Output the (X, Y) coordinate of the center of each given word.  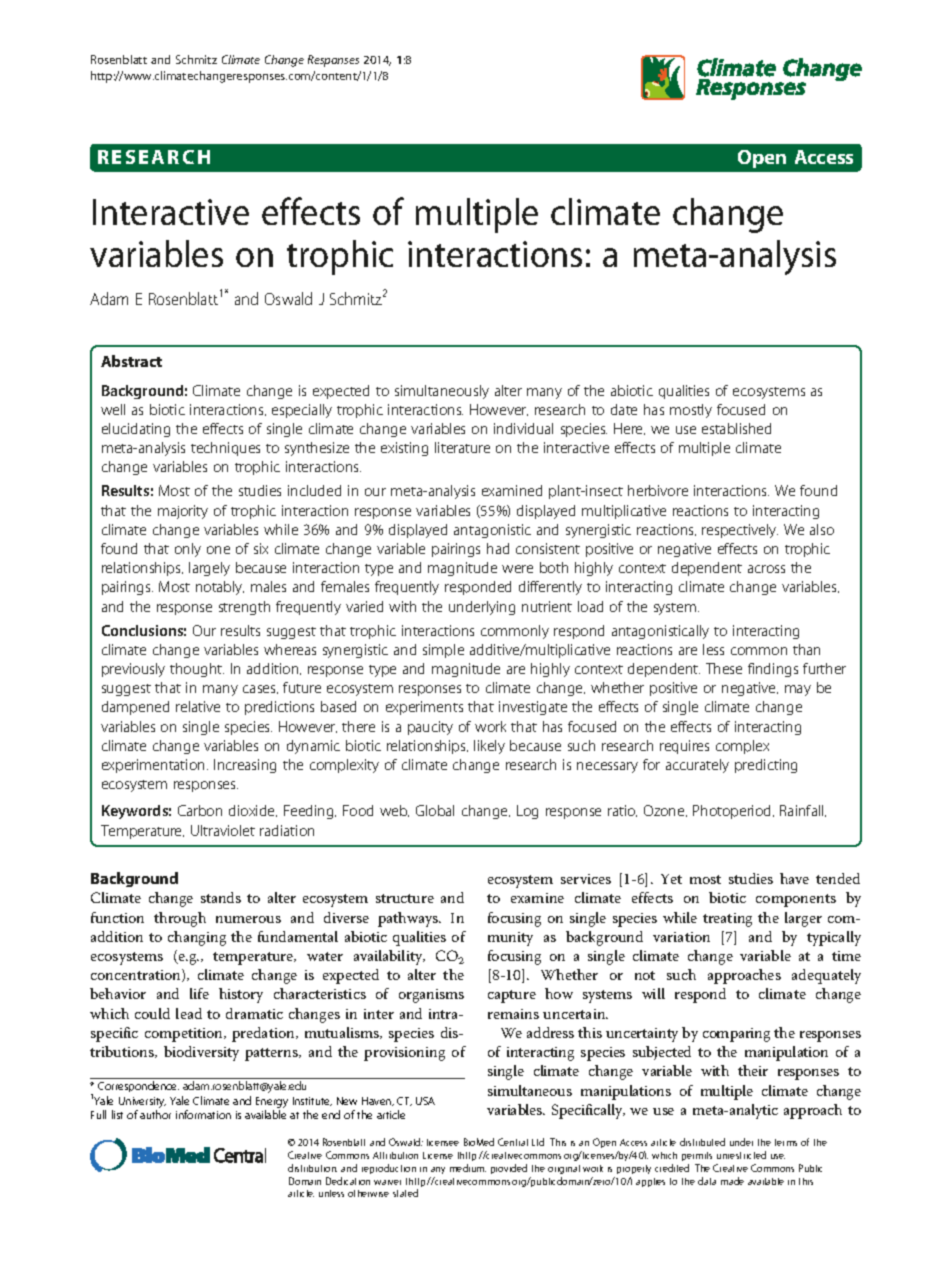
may (798, 690)
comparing (736, 1035)
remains (513, 1014)
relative (198, 706)
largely (209, 569)
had (498, 548)
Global (435, 810)
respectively (740, 531)
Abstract (131, 361)
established (736, 428)
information (203, 1114)
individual (523, 428)
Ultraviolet (223, 830)
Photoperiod (733, 812)
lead (189, 1013)
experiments (424, 708)
